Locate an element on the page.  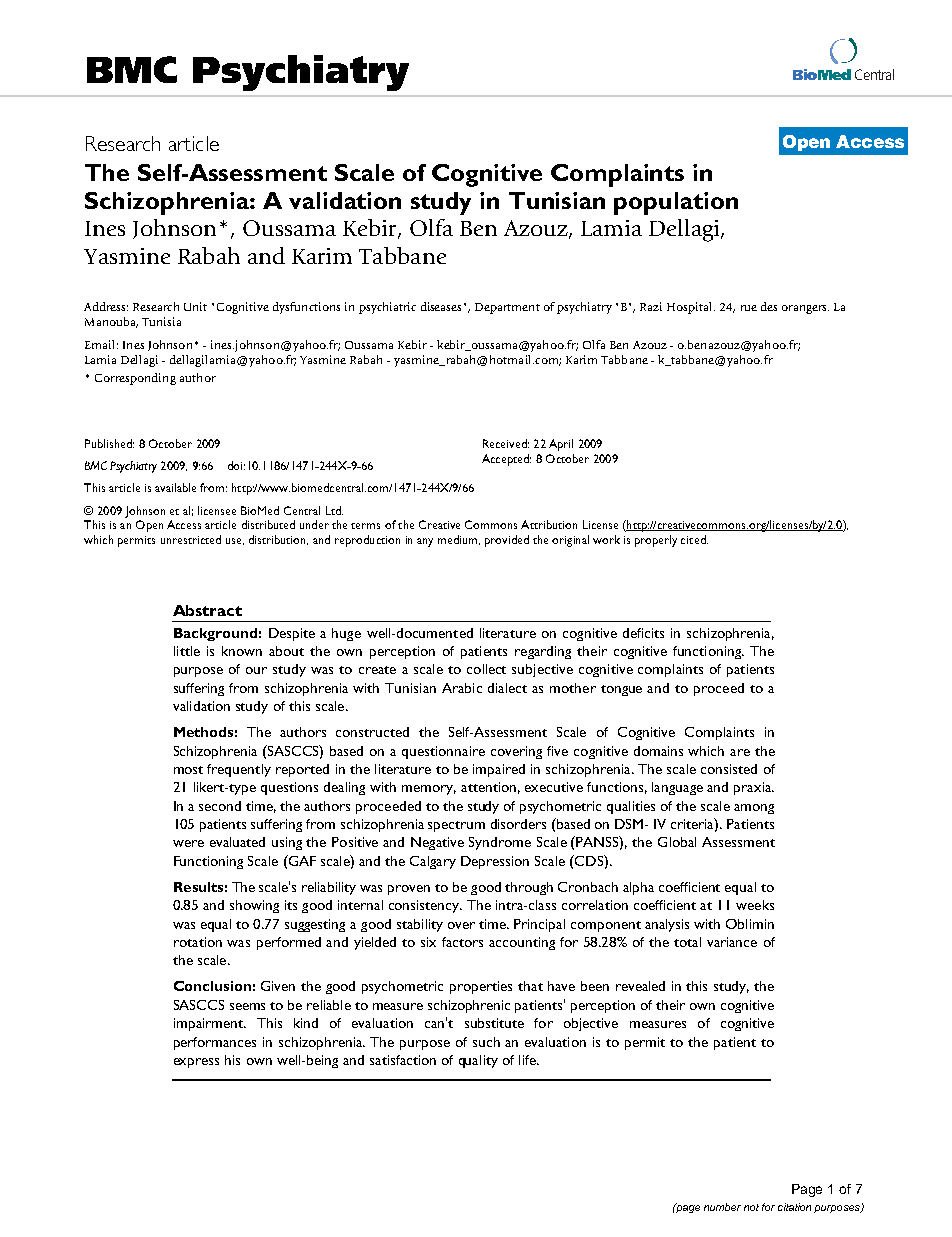
were is located at coordinates (188, 843).
